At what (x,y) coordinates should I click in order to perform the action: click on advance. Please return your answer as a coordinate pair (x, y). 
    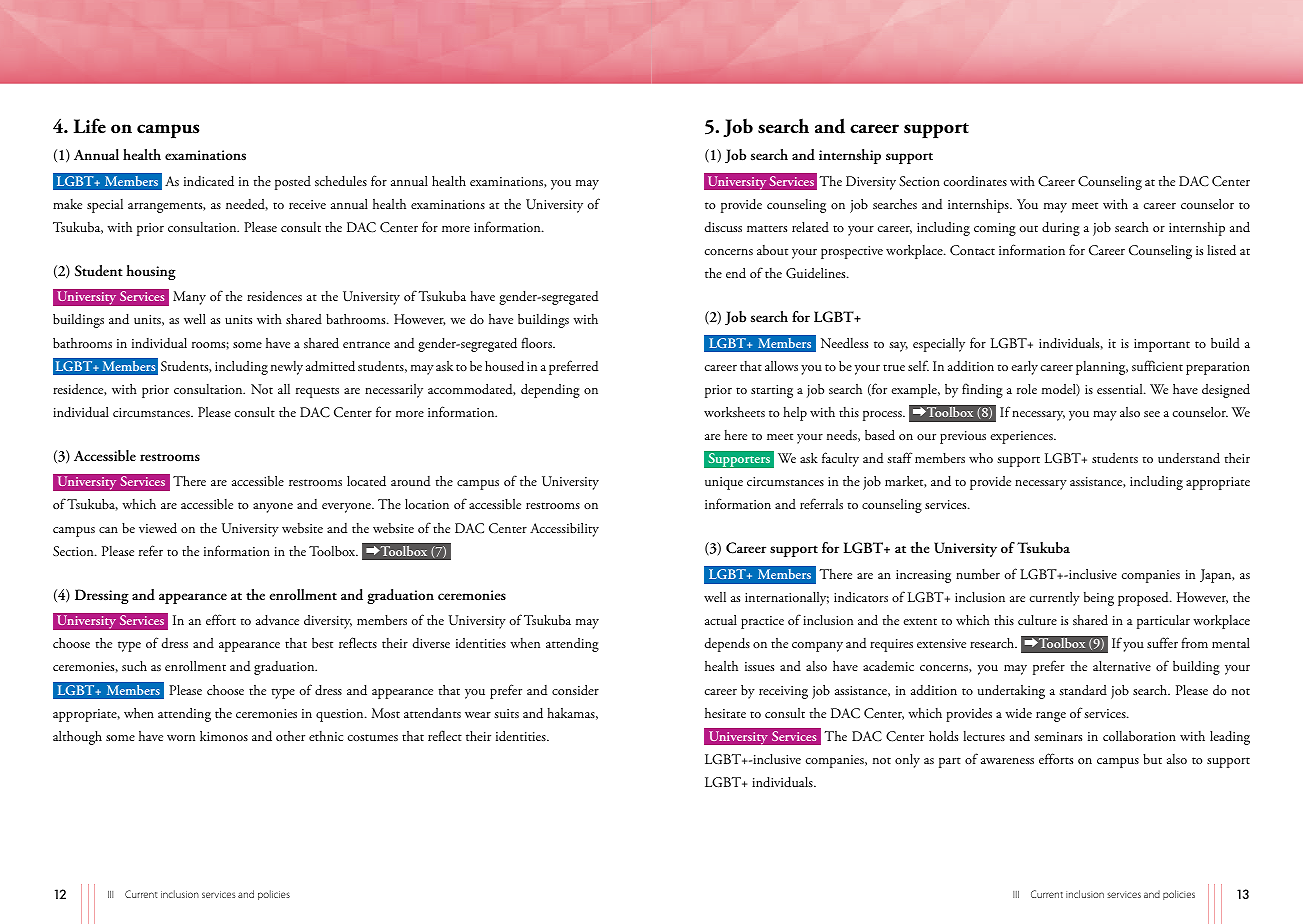
    Looking at the image, I should click on (277, 620).
